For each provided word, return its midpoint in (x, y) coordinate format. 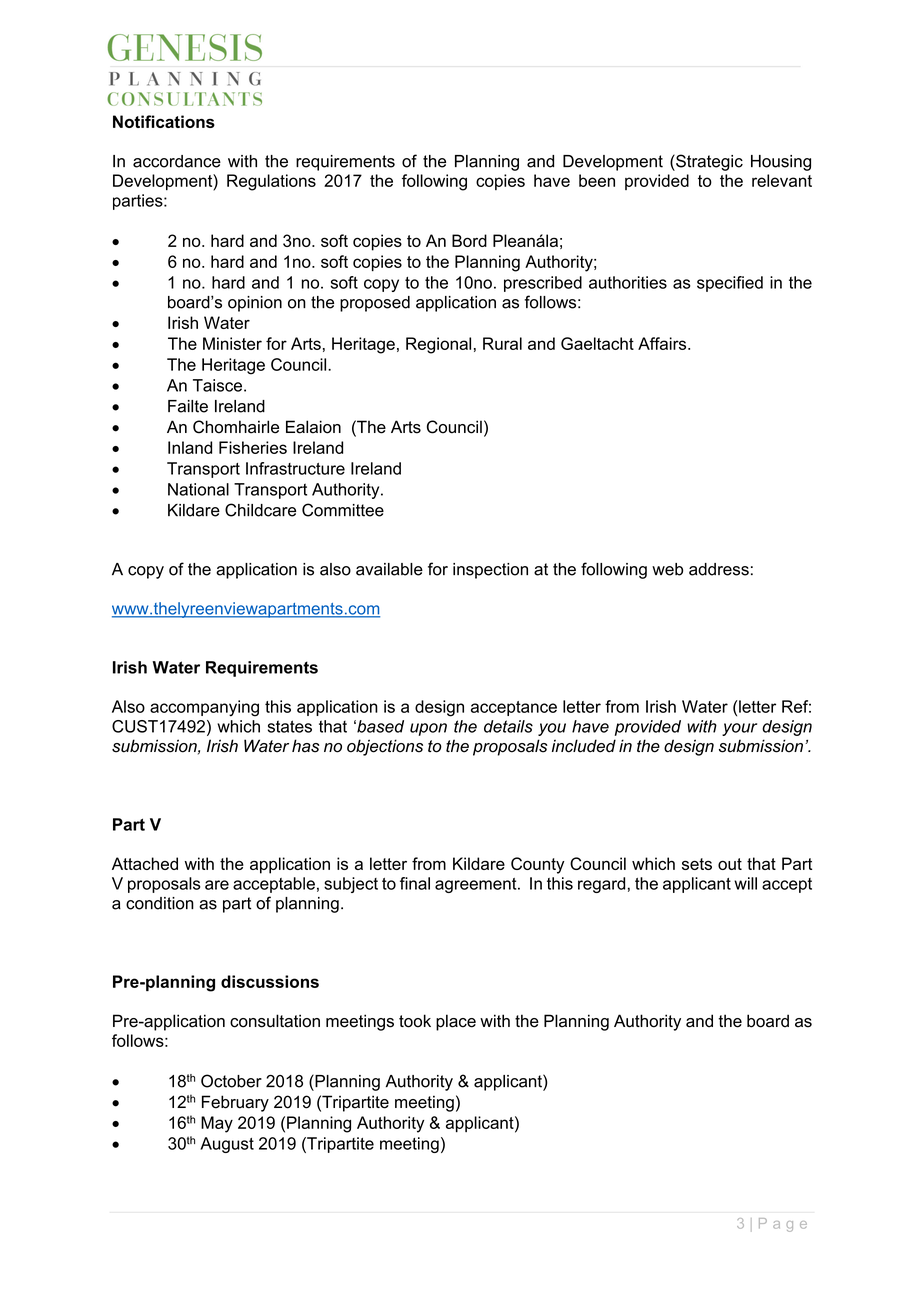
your (739, 729)
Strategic (708, 162)
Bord (469, 240)
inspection (490, 571)
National (198, 489)
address (719, 569)
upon (428, 729)
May (217, 1124)
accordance (177, 161)
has (306, 746)
